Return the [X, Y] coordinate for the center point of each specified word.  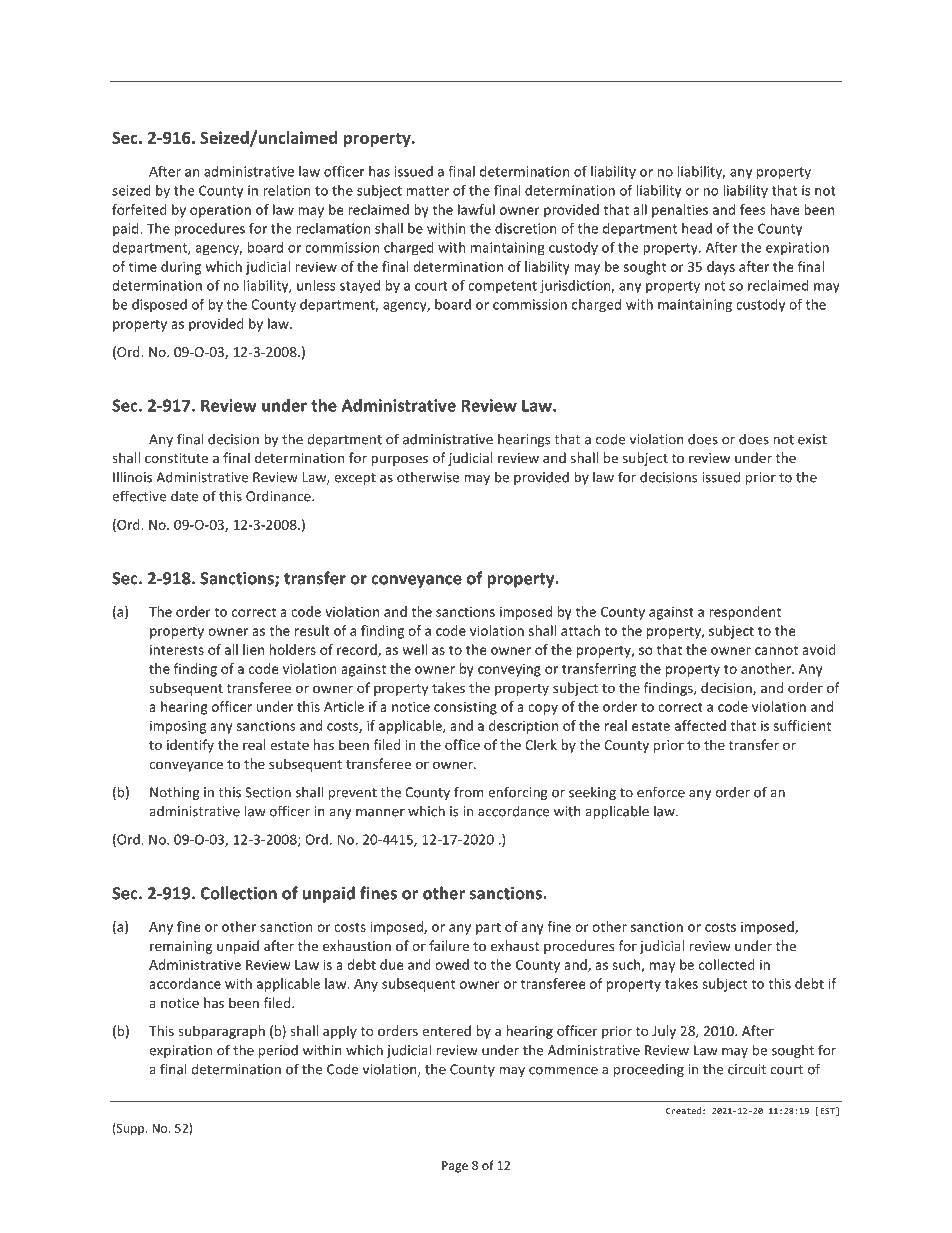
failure [449, 945]
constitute [176, 458]
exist [812, 439]
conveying [509, 670]
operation [220, 211]
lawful [476, 209]
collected [727, 964]
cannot [776, 650]
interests [177, 649]
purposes [399, 460]
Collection [238, 893]
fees [752, 209]
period [278, 1051]
